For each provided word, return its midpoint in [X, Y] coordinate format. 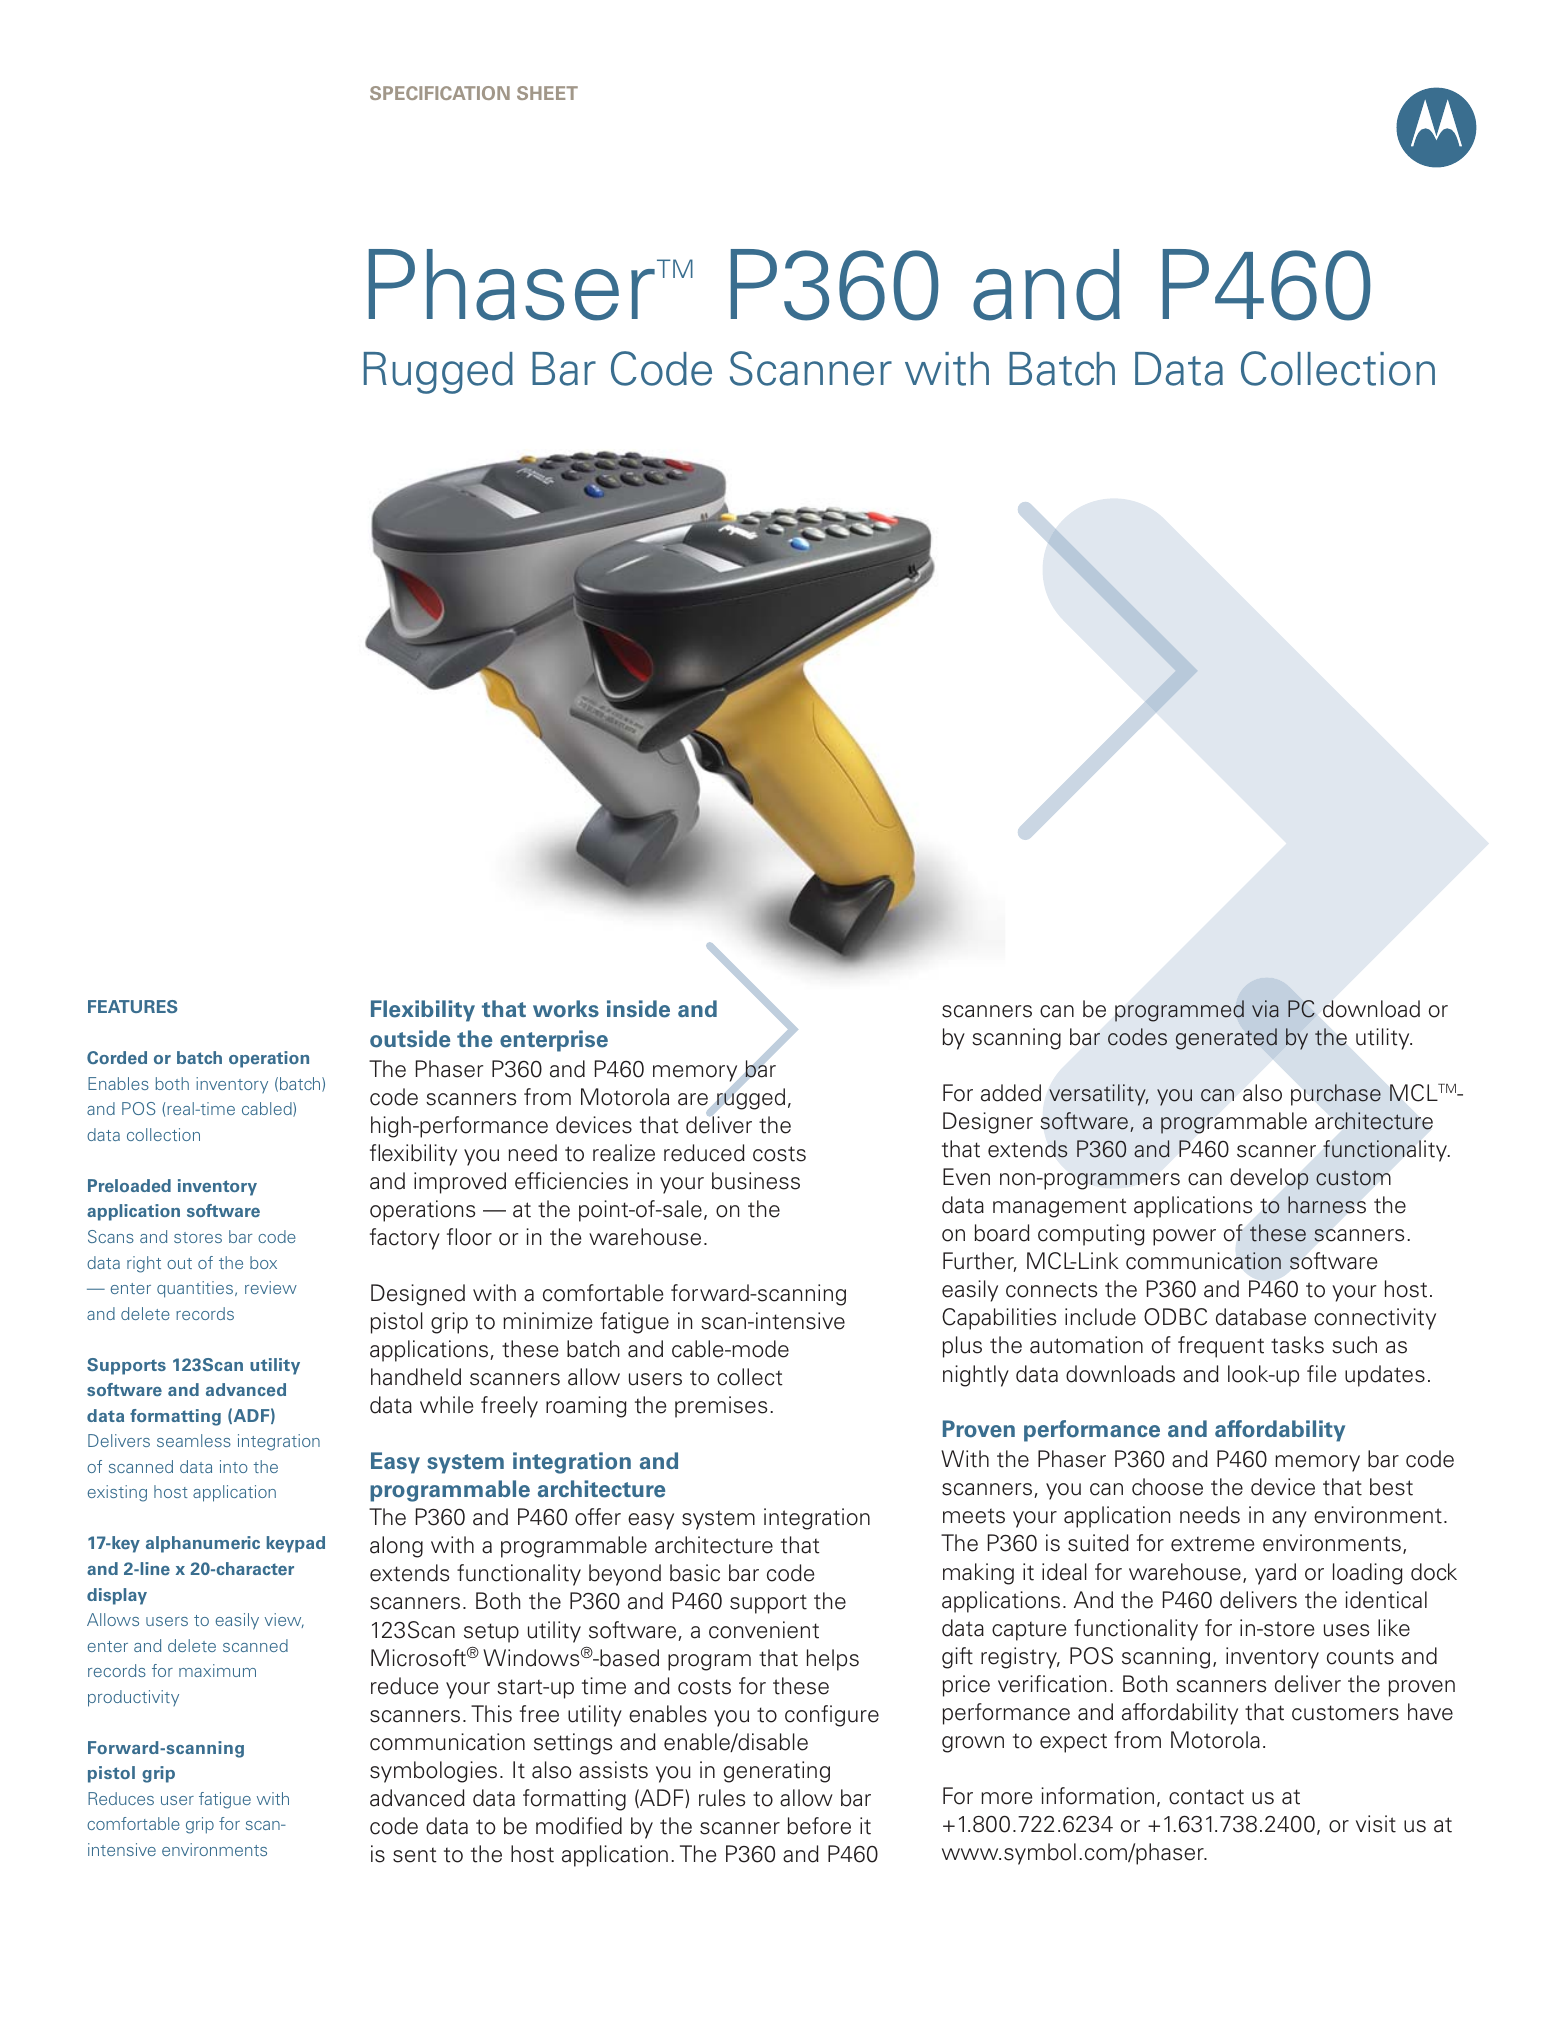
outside [410, 1039]
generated [1226, 1039]
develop [1269, 1179]
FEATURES [132, 1006]
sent [415, 1855]
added [1011, 1093]
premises [721, 1407]
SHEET [547, 93]
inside [638, 1009]
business [756, 1181]
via [1265, 1009]
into [234, 1466]
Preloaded [129, 1185]
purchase [1336, 1095]
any [1289, 1519]
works [566, 1009]
